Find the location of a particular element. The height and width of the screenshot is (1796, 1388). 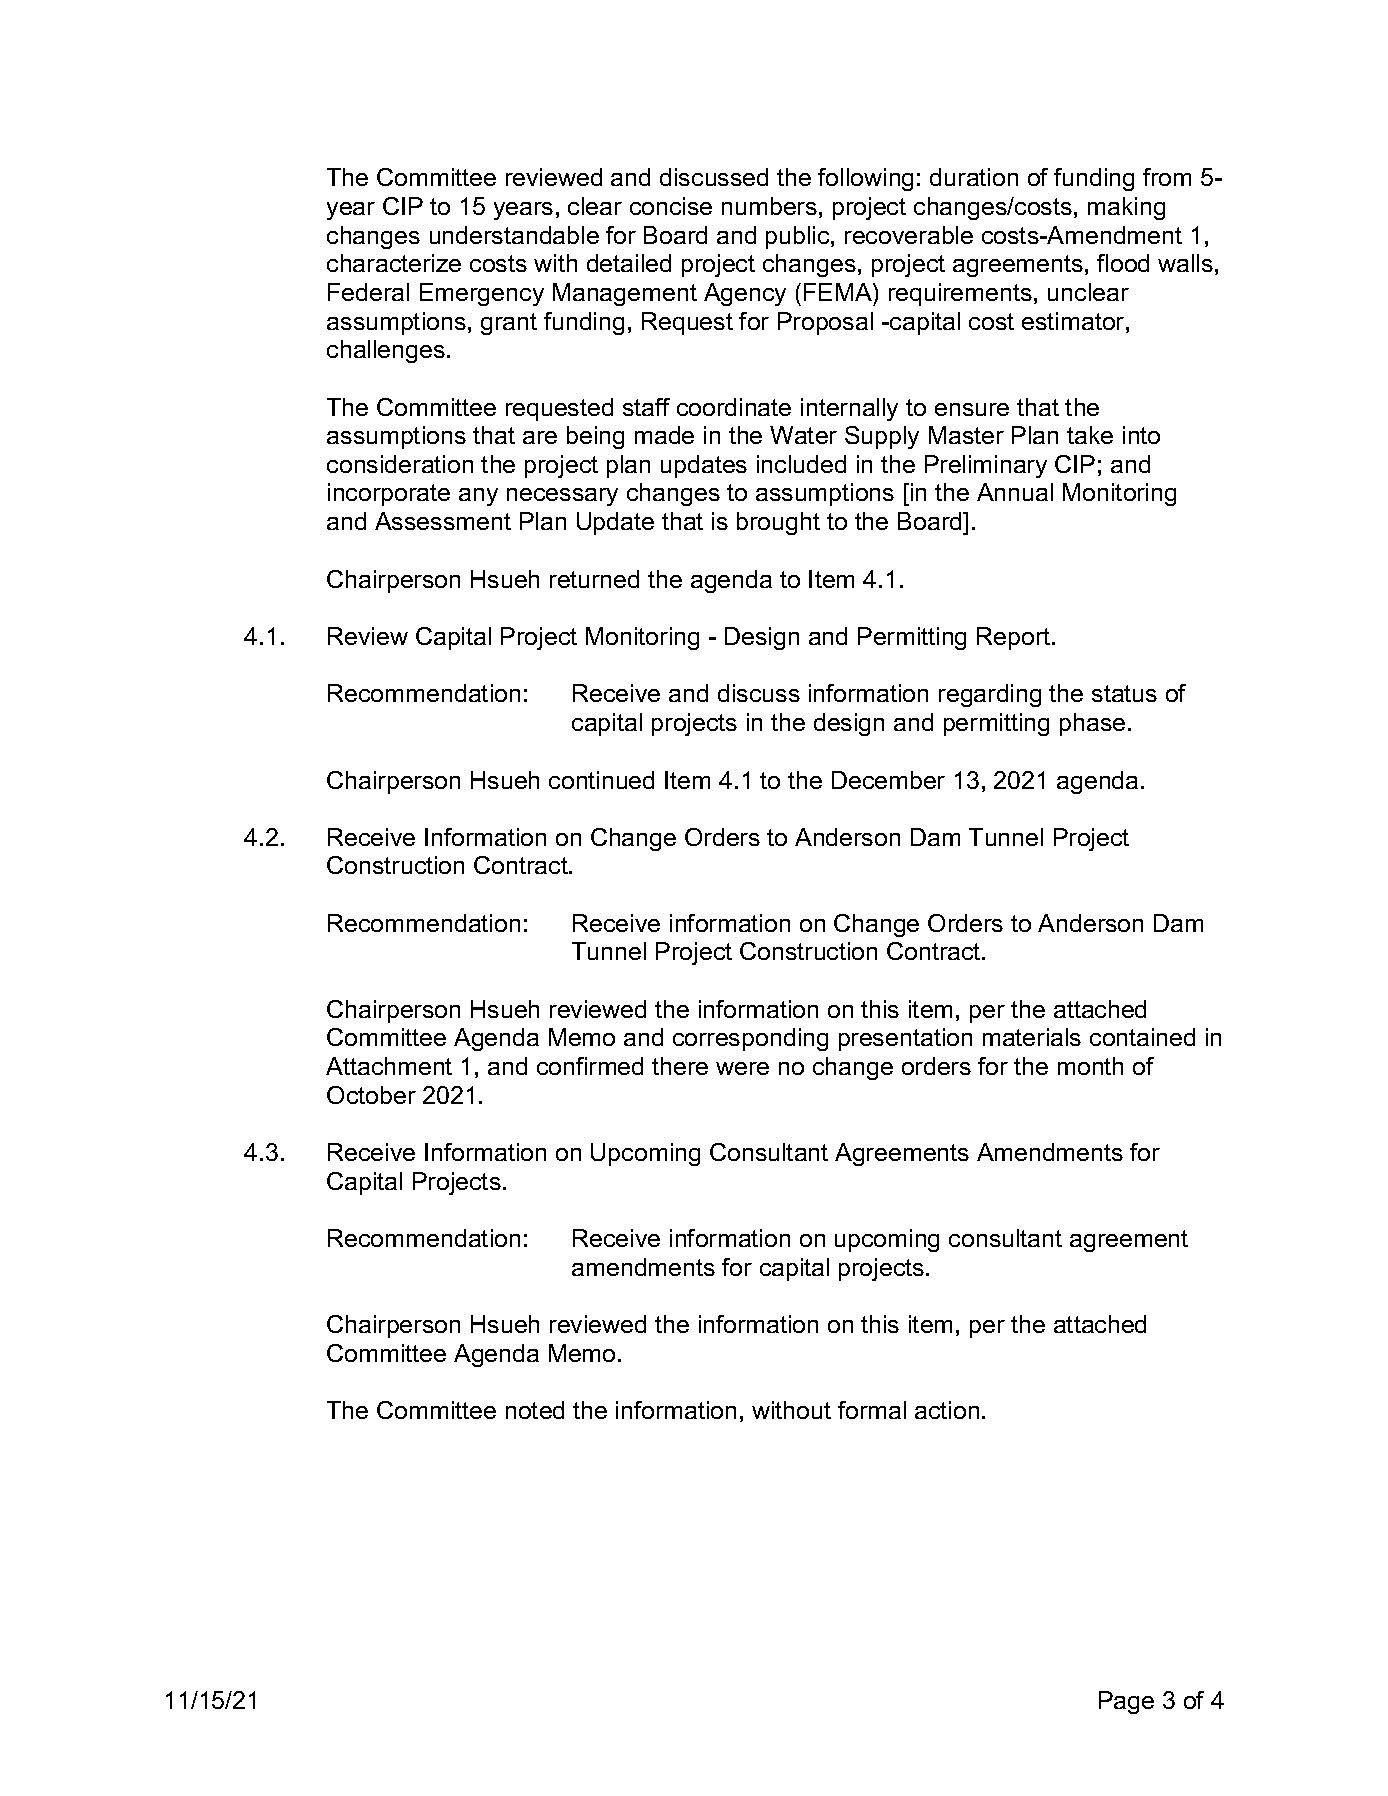

corresponding is located at coordinates (750, 1039).
